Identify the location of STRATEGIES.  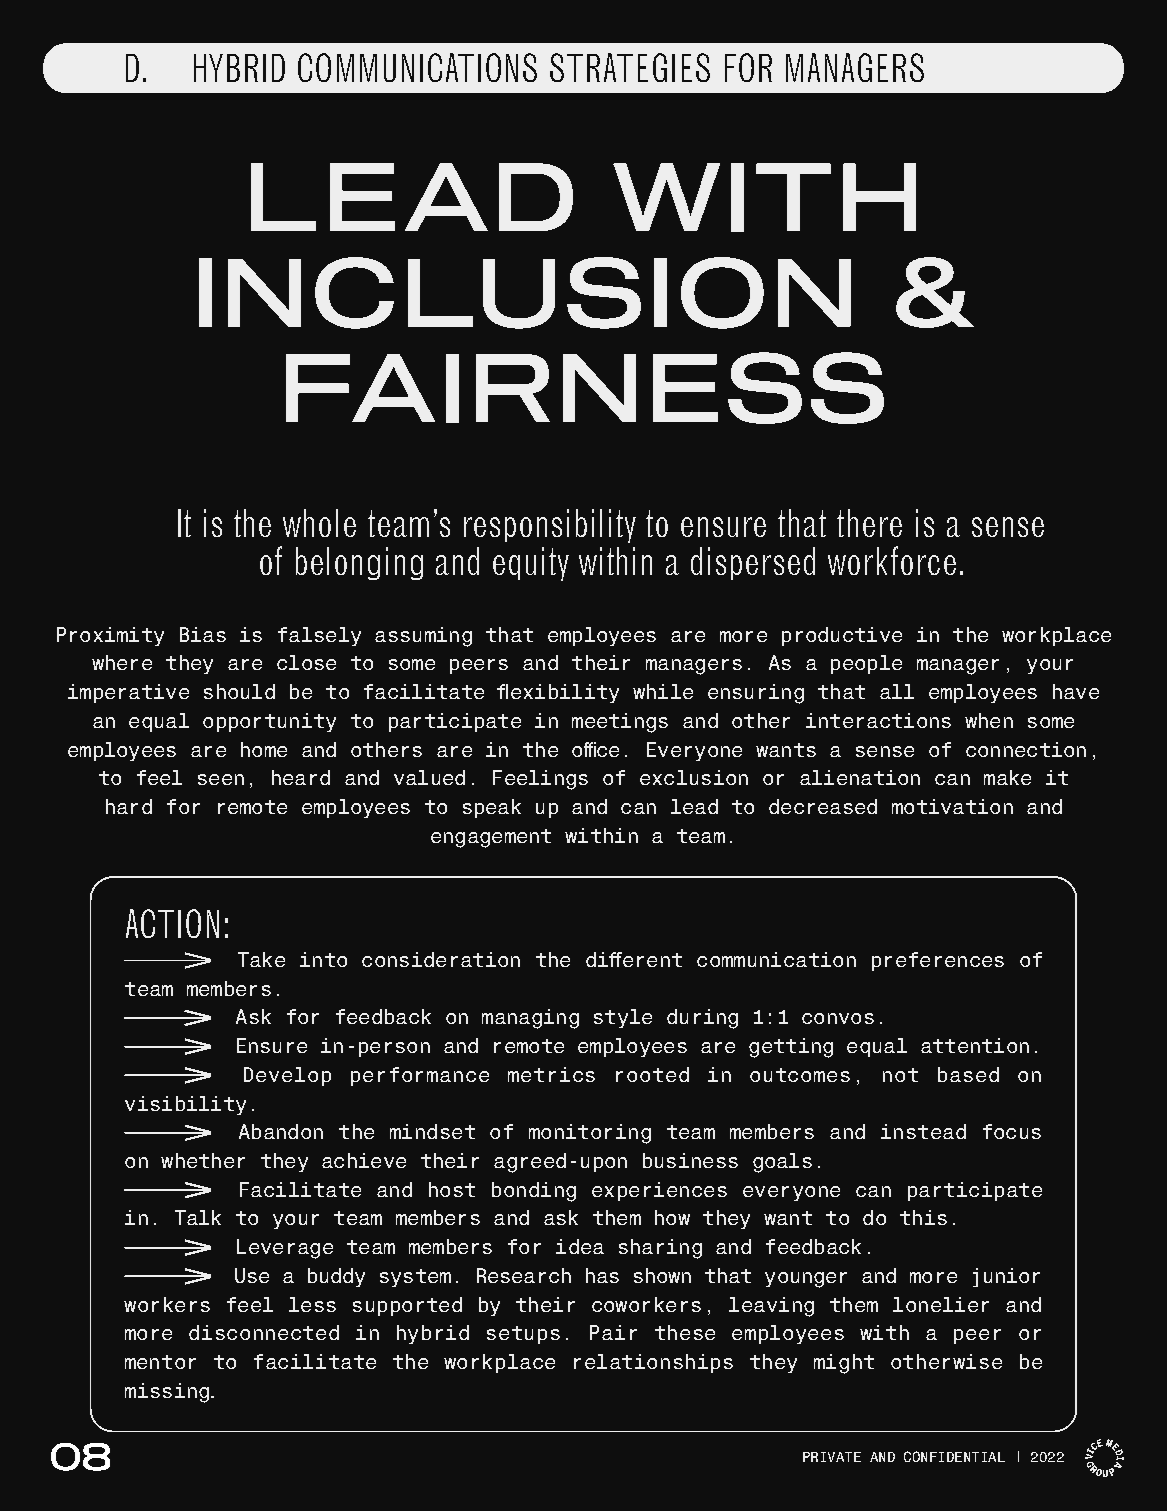
(630, 67).
